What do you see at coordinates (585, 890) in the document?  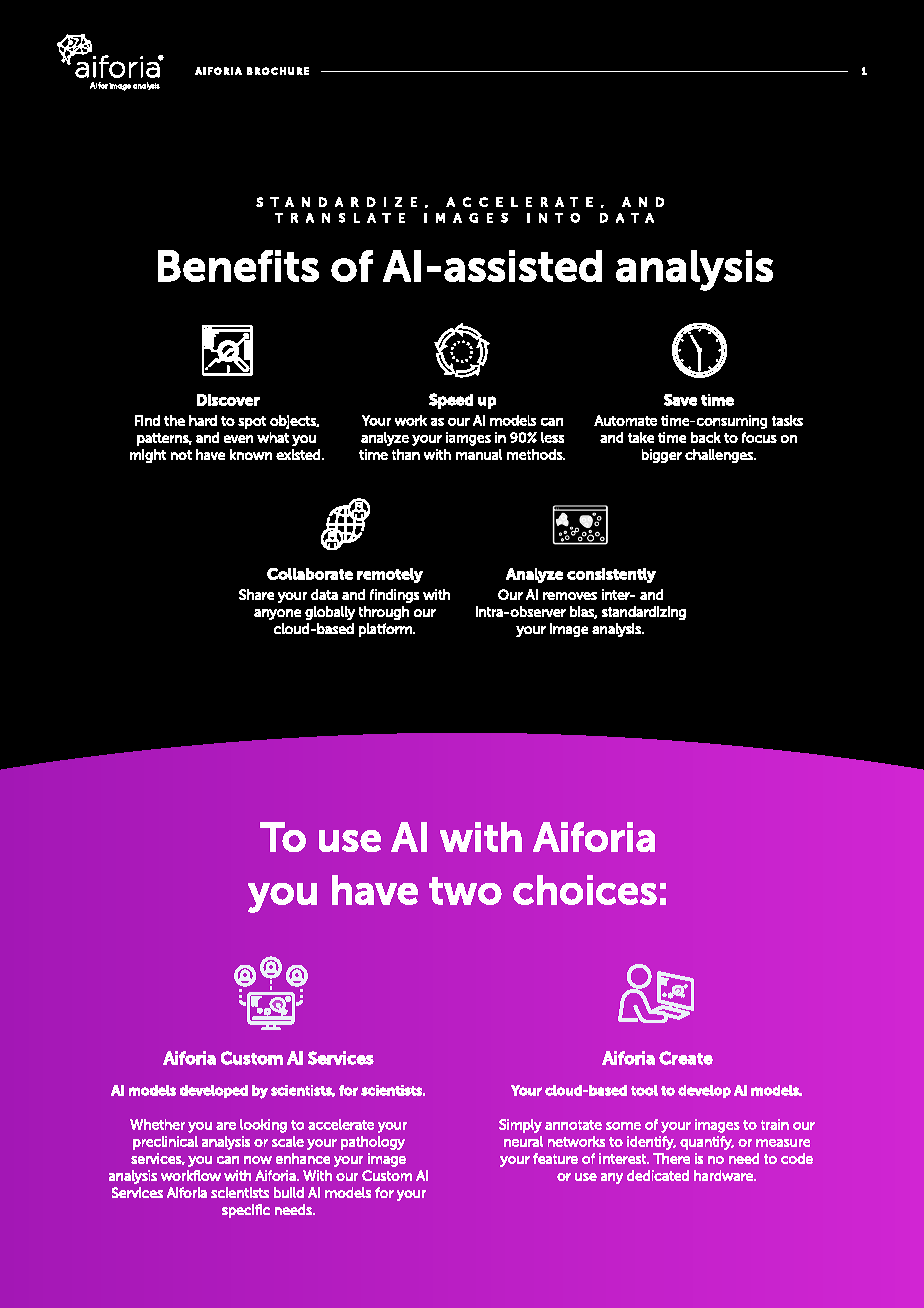 I see `choices` at bounding box center [585, 890].
